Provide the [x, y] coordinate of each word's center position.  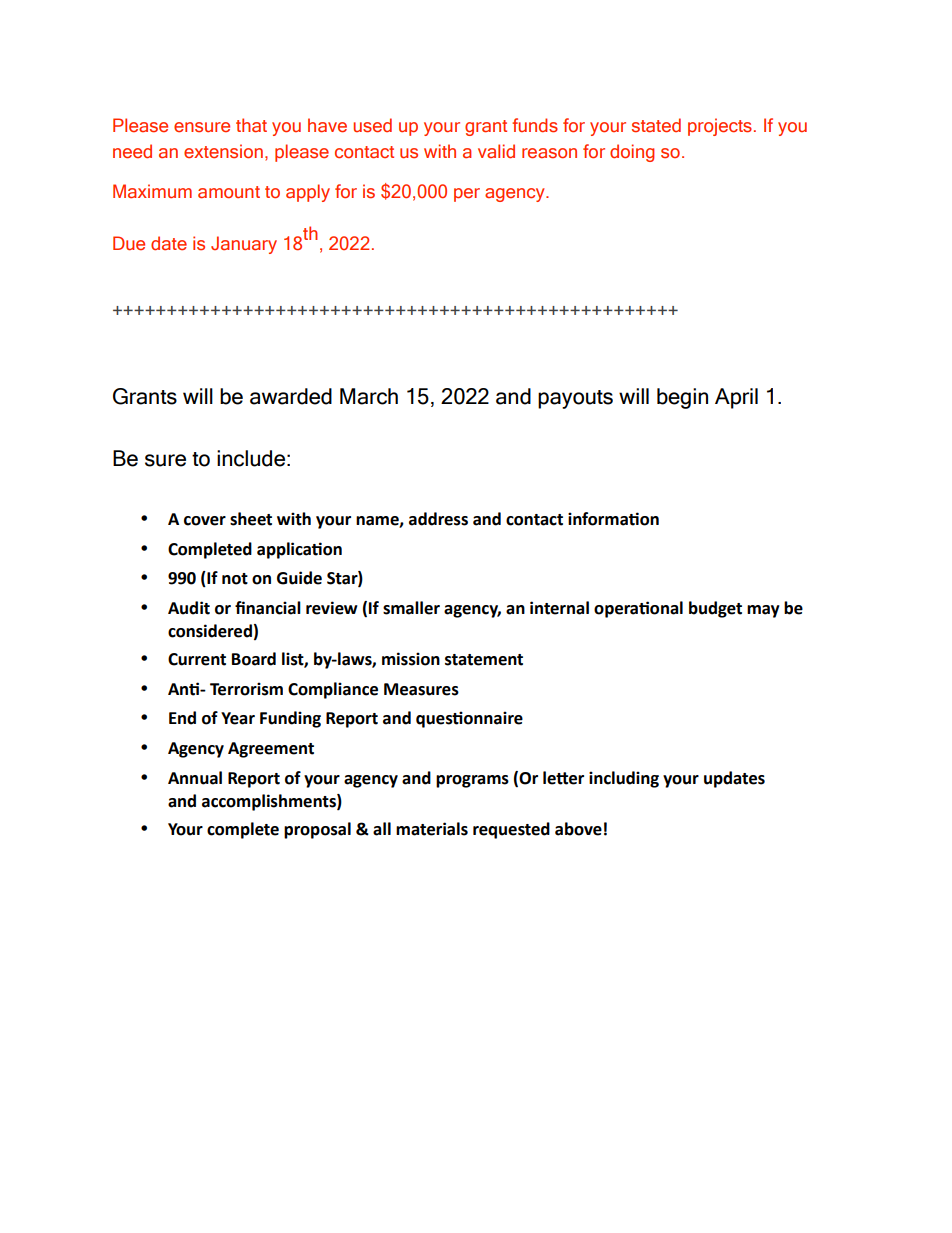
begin [682, 398]
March [369, 396]
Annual [195, 778]
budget [715, 609]
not [235, 579]
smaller [411, 608]
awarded [291, 396]
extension [223, 151]
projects [720, 127]
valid [496, 151]
